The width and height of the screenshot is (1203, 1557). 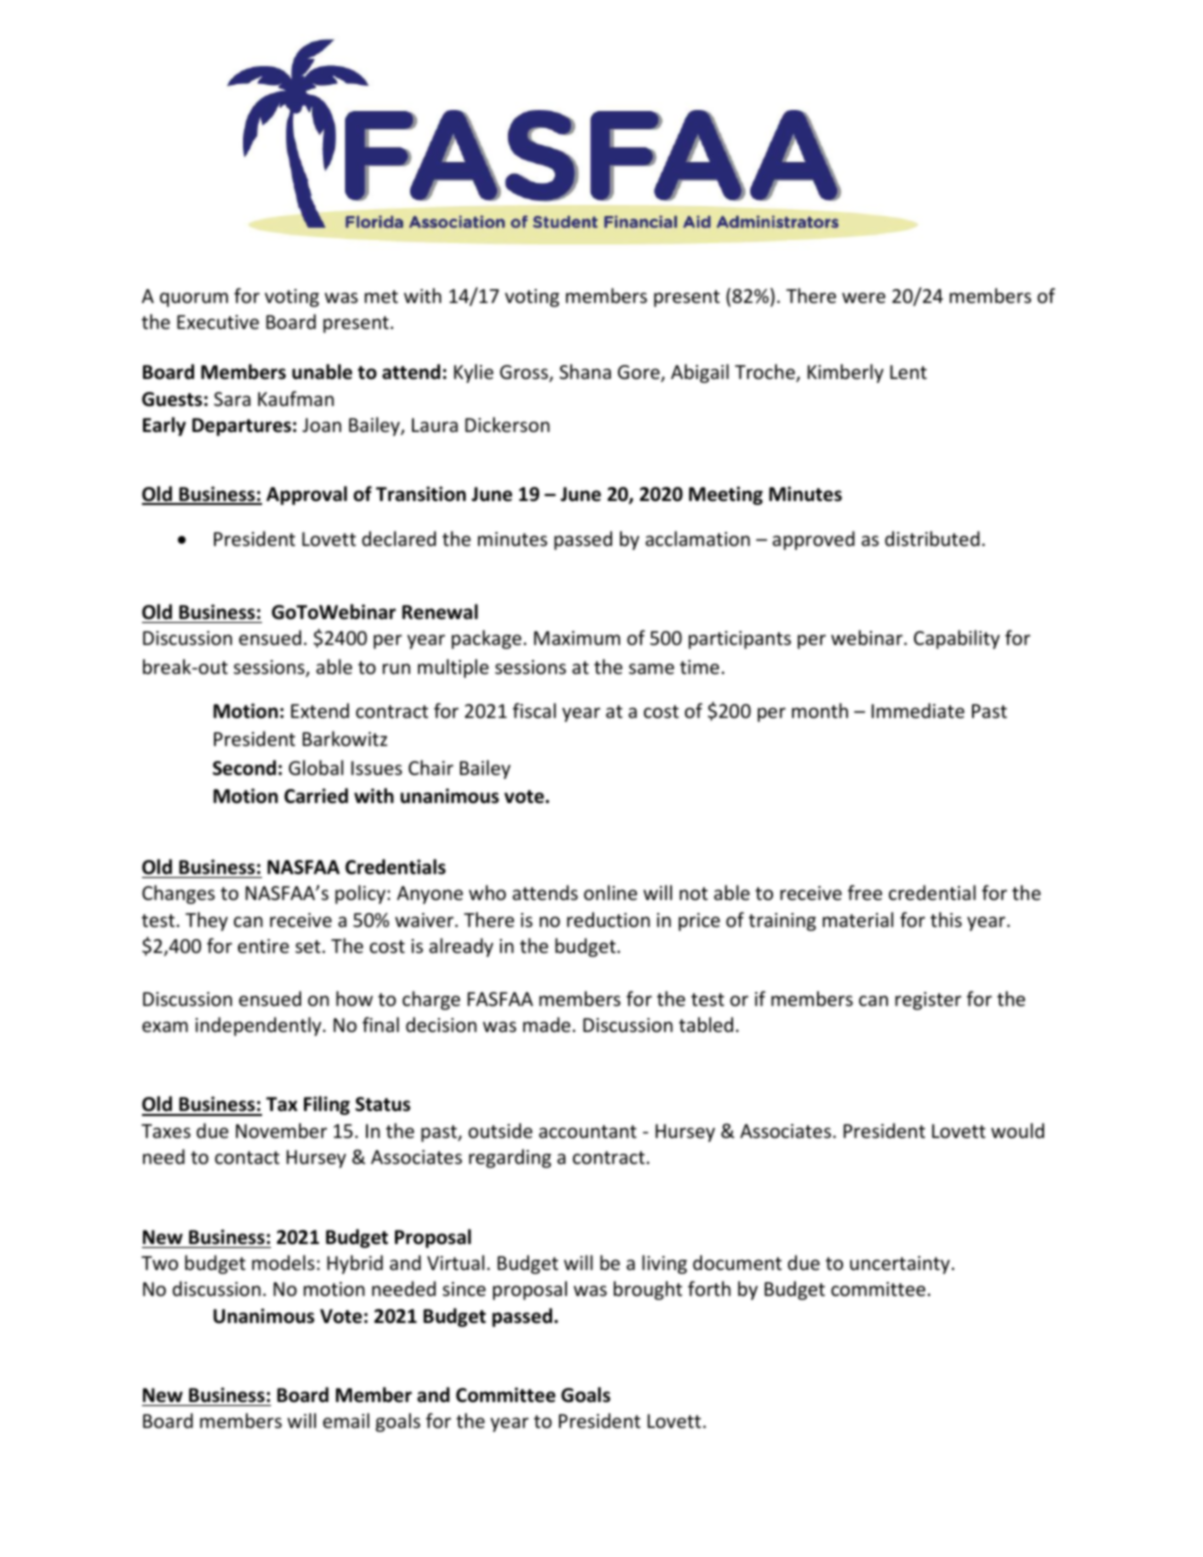 I want to click on made, so click(x=547, y=1024).
